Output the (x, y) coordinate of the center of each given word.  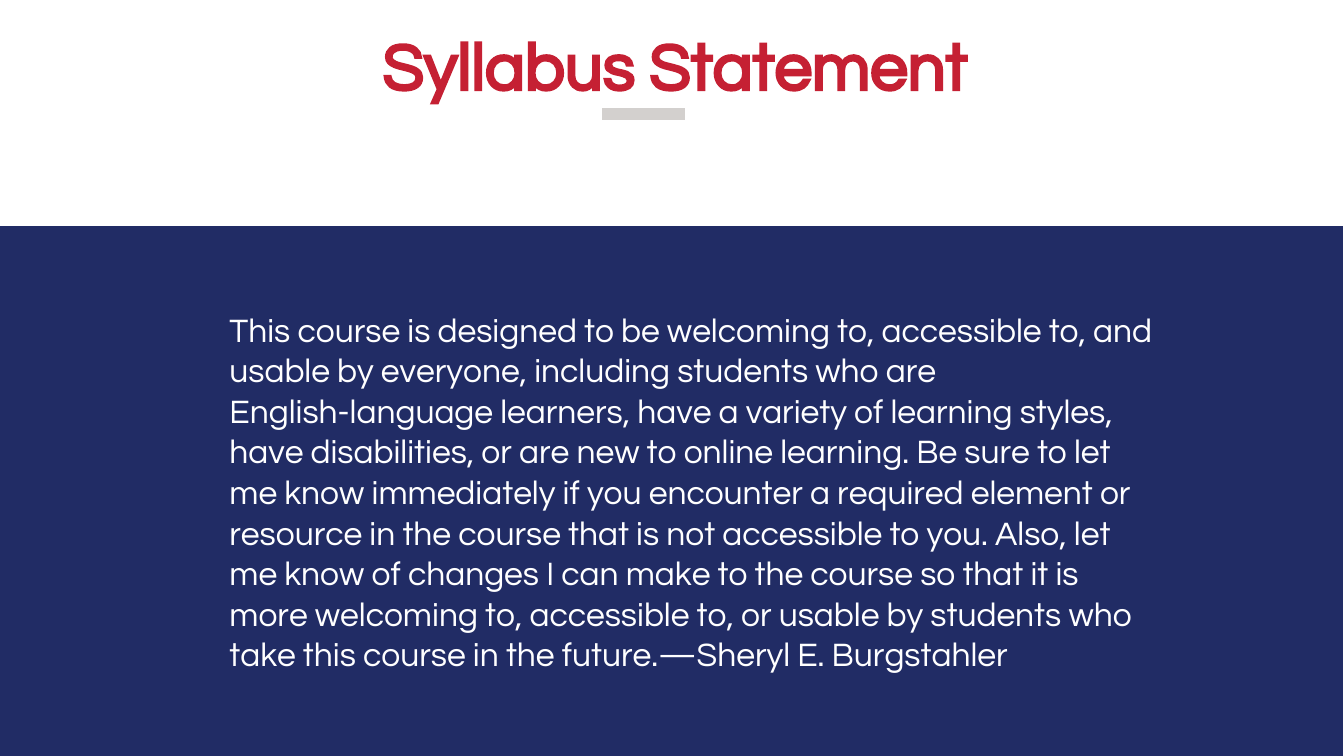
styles (1064, 414)
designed (506, 333)
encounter (726, 492)
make (669, 573)
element (1032, 492)
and (1122, 330)
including (602, 373)
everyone (451, 377)
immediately (464, 495)
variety (796, 415)
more (269, 617)
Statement (809, 67)
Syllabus (509, 73)
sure (997, 454)
